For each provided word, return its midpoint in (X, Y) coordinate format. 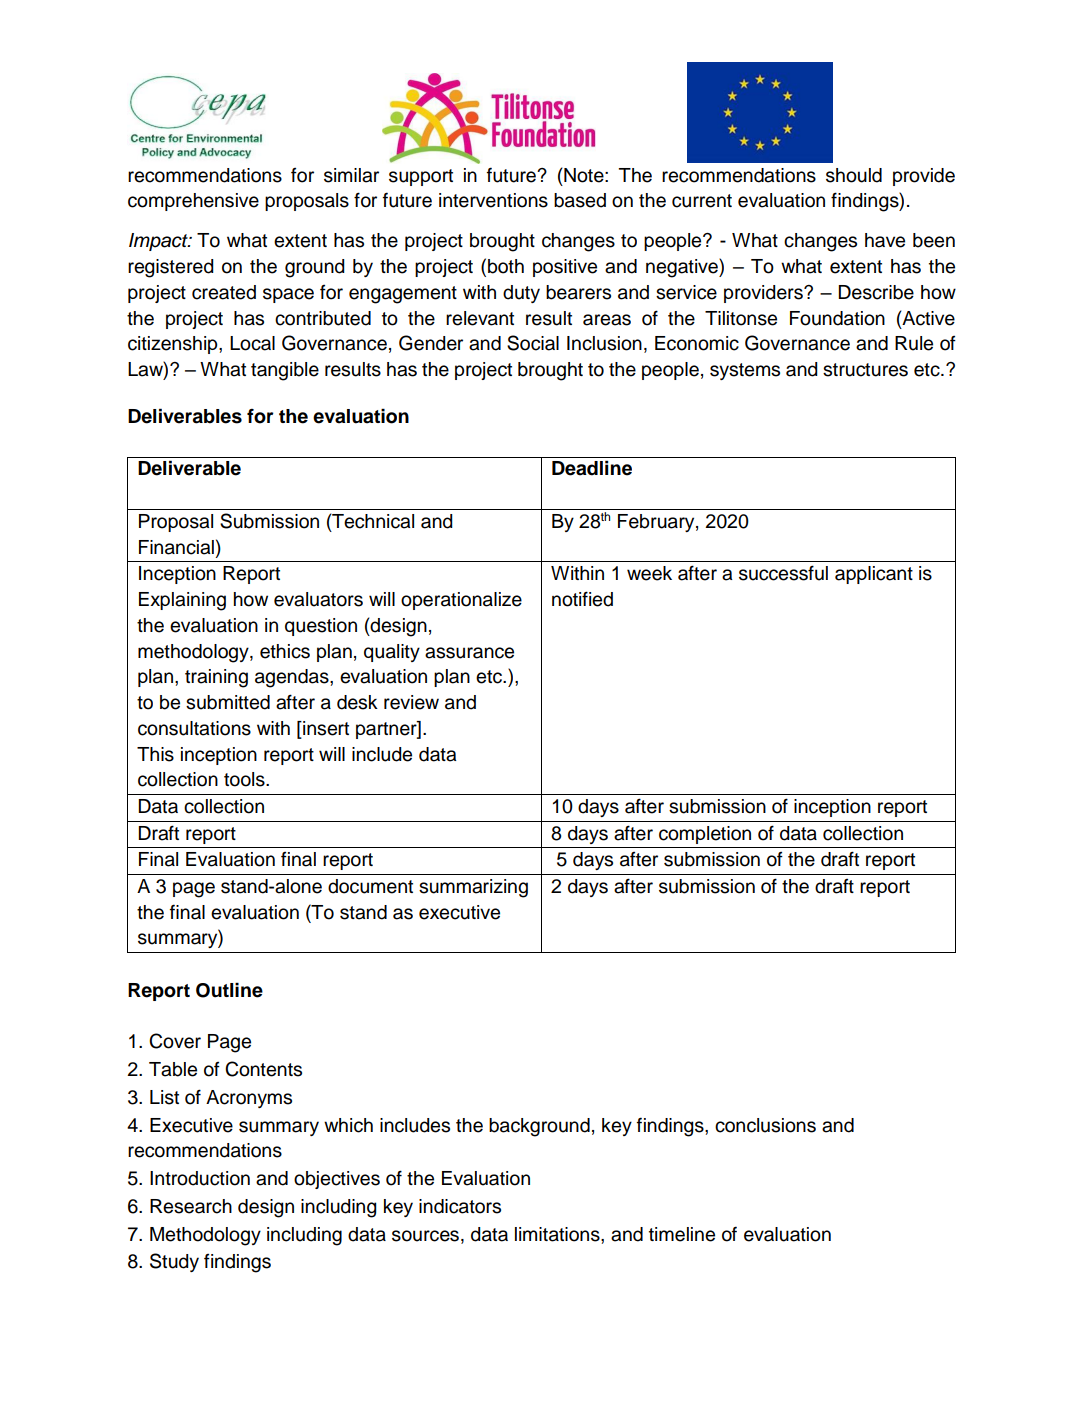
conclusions (765, 1125)
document (370, 886)
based (580, 200)
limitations (558, 1234)
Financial (176, 547)
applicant (874, 575)
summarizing (473, 888)
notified (582, 599)
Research (191, 1206)
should (854, 175)
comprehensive (193, 202)
